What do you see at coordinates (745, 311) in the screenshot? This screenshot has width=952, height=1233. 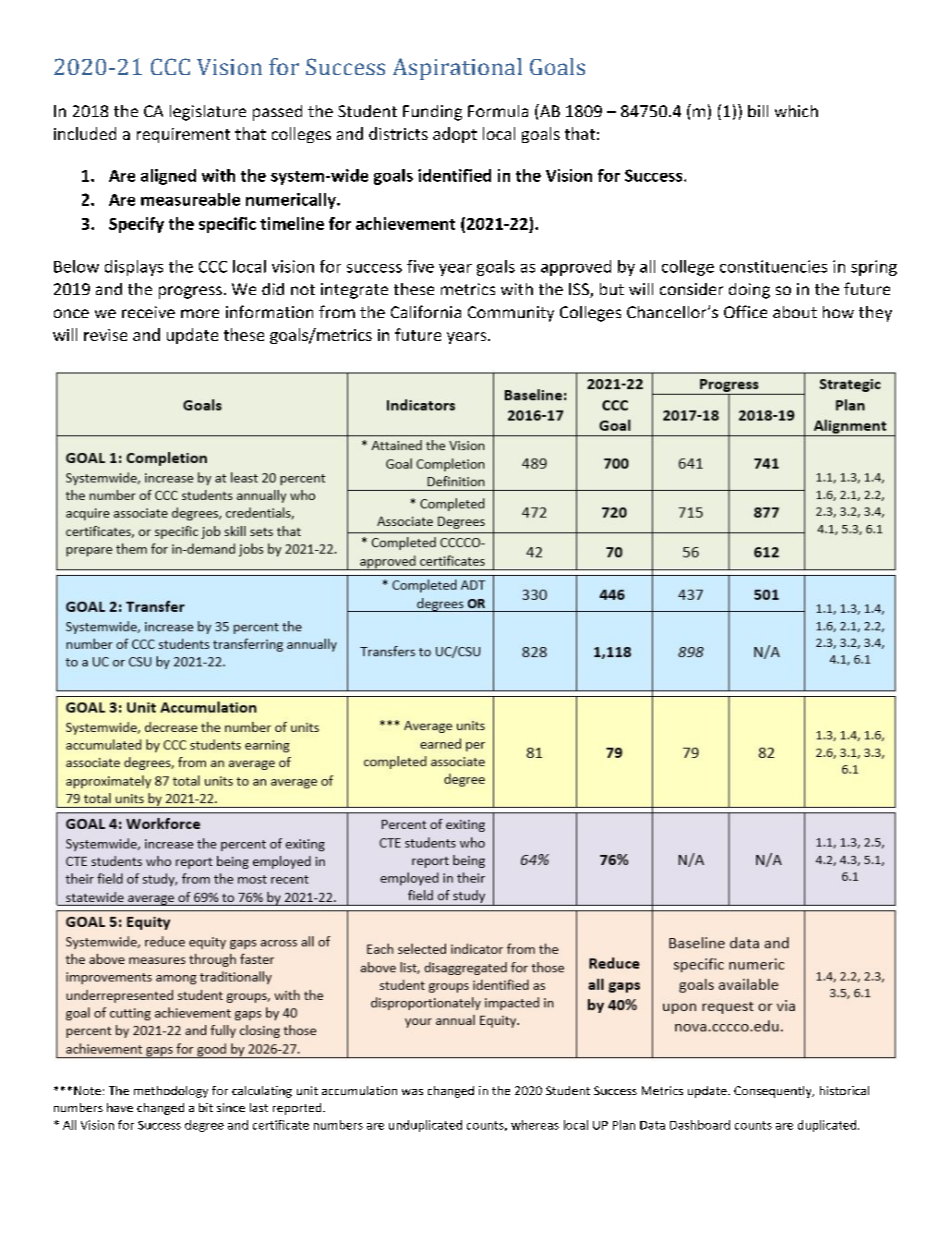 I see `Office` at bounding box center [745, 311].
